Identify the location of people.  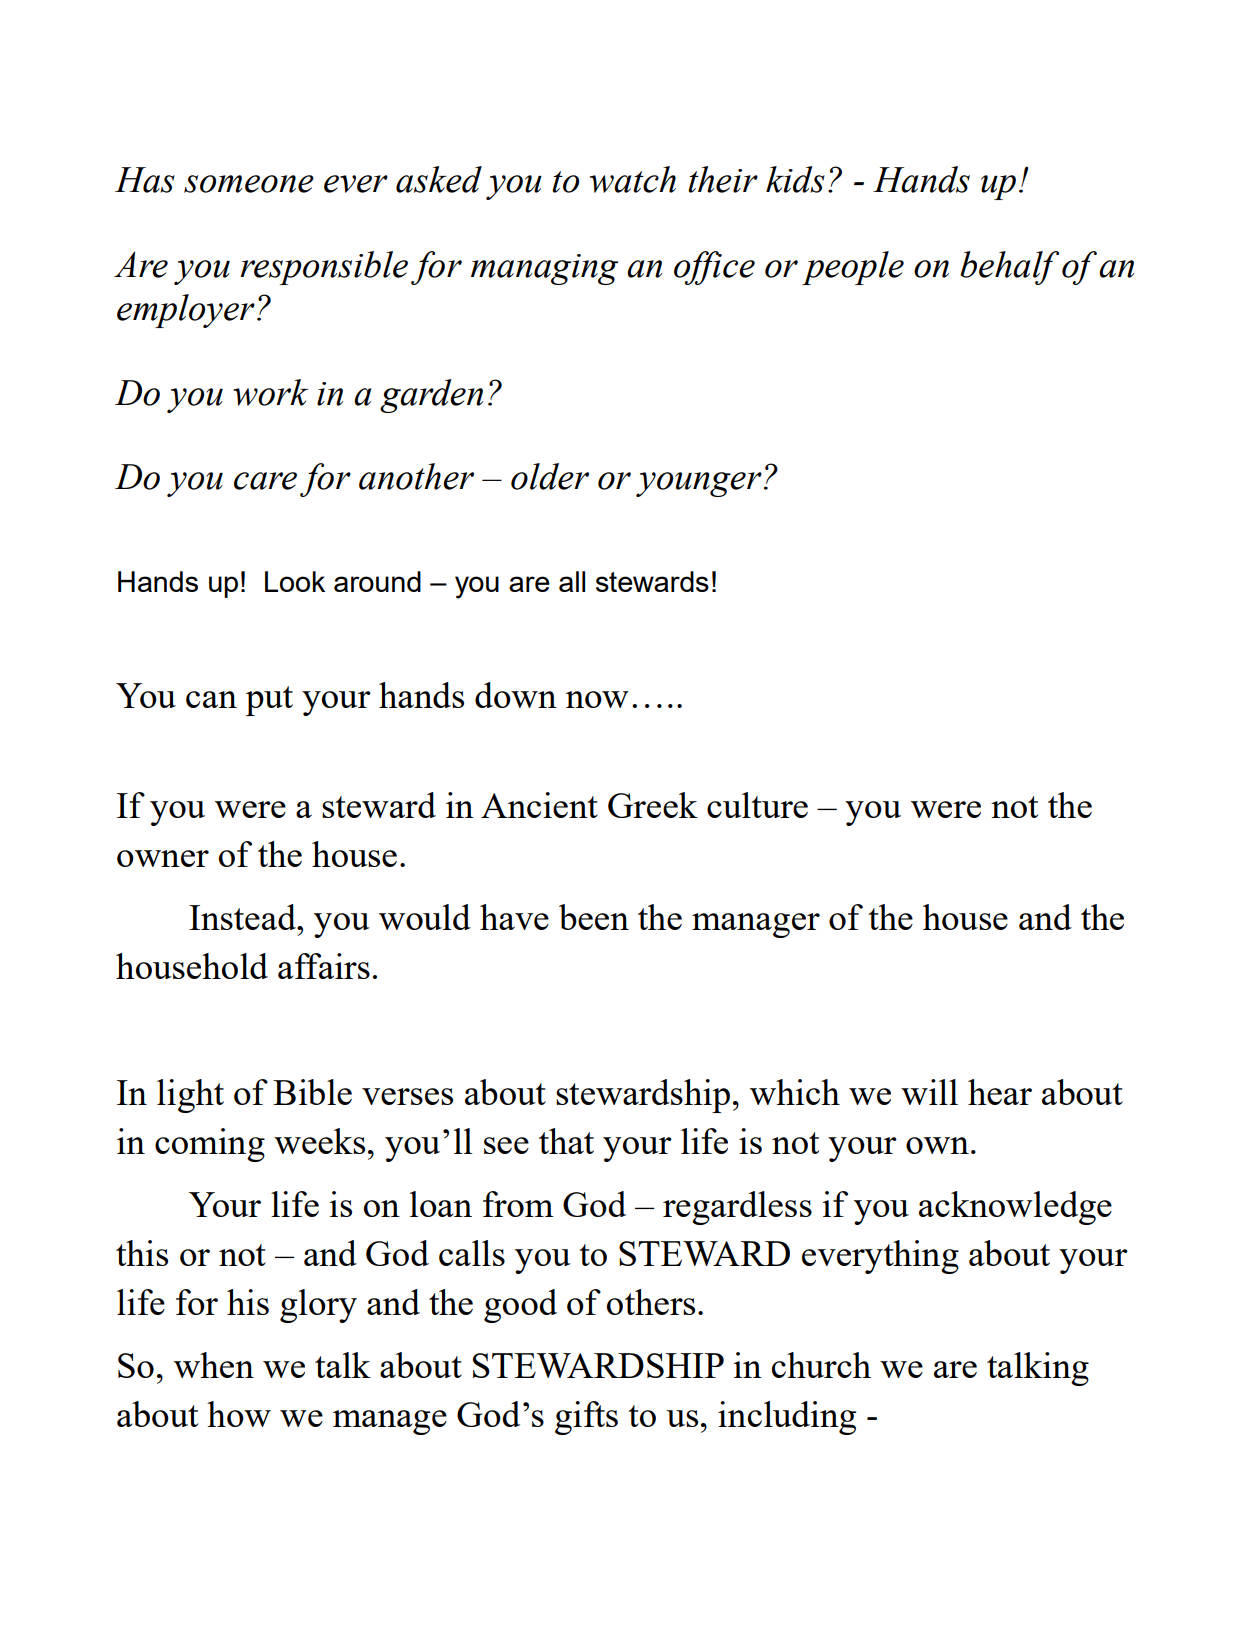
(853, 268).
